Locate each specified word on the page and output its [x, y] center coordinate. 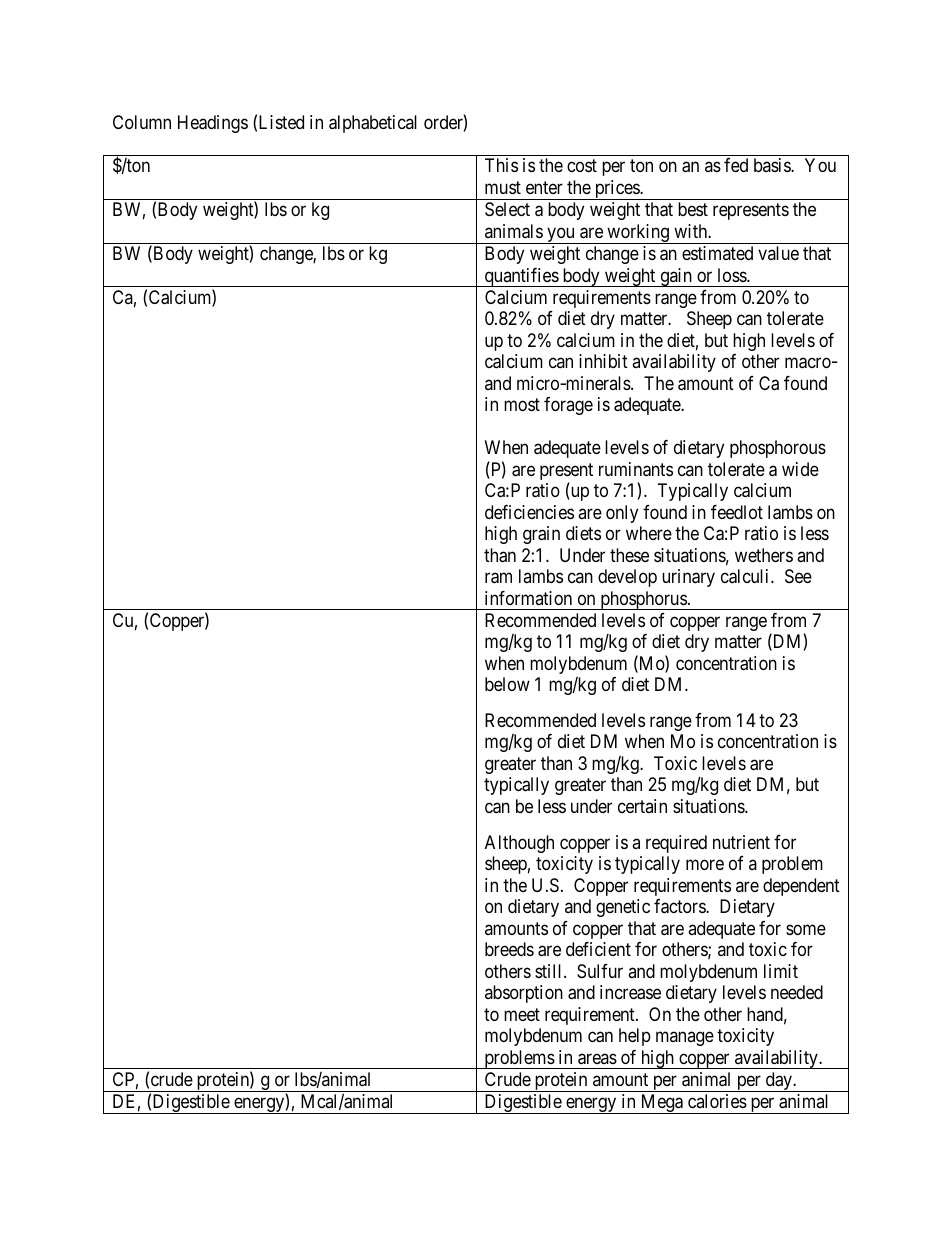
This [501, 165]
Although [519, 844]
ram [498, 578]
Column [142, 122]
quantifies [521, 277]
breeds [509, 949]
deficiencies [529, 512]
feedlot [737, 512]
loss [733, 275]
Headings [213, 124]
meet [522, 1014]
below [507, 684]
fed [736, 165]
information [528, 598]
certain [642, 806]
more [705, 865]
